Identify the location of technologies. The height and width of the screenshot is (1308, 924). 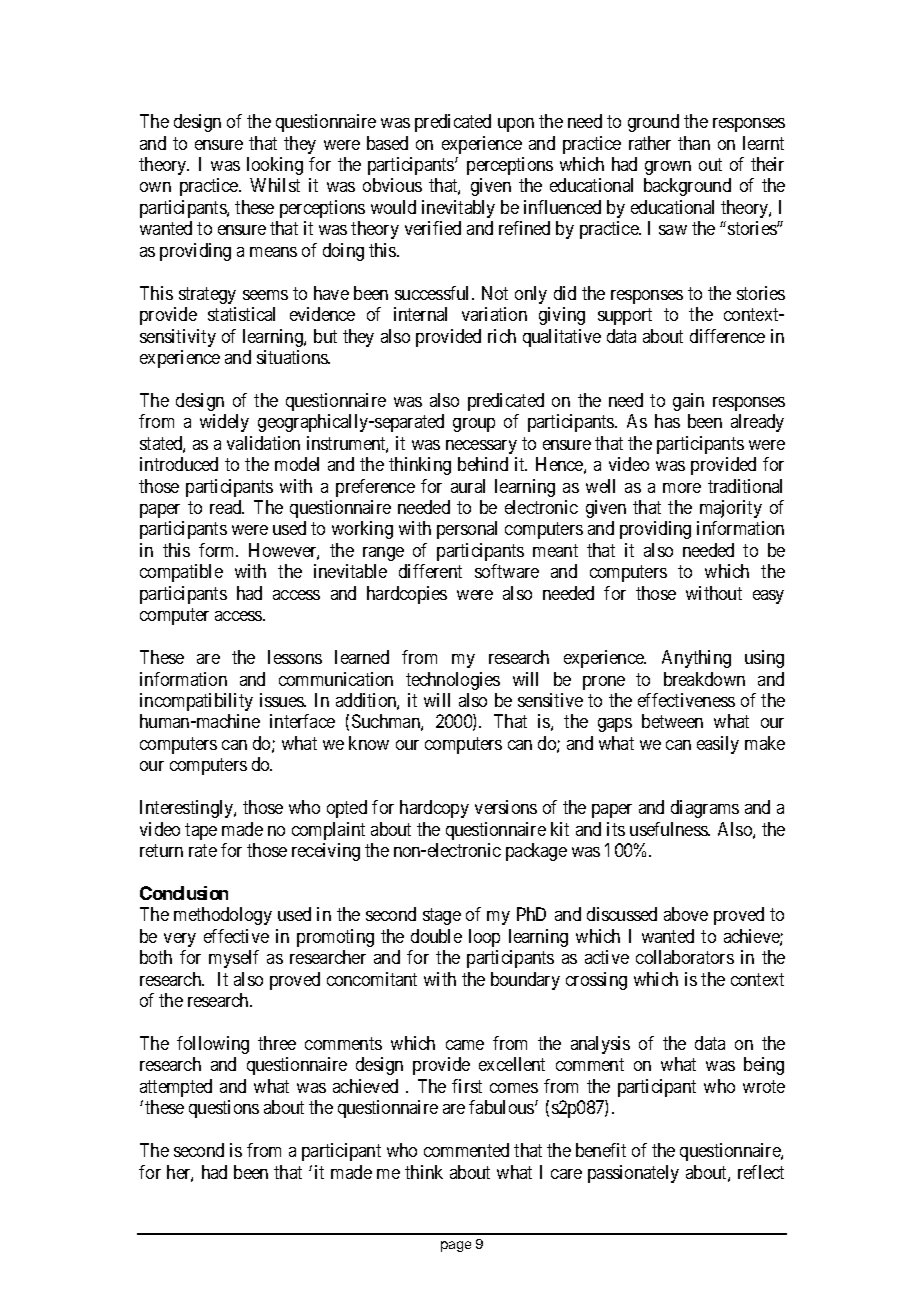
(453, 681).
